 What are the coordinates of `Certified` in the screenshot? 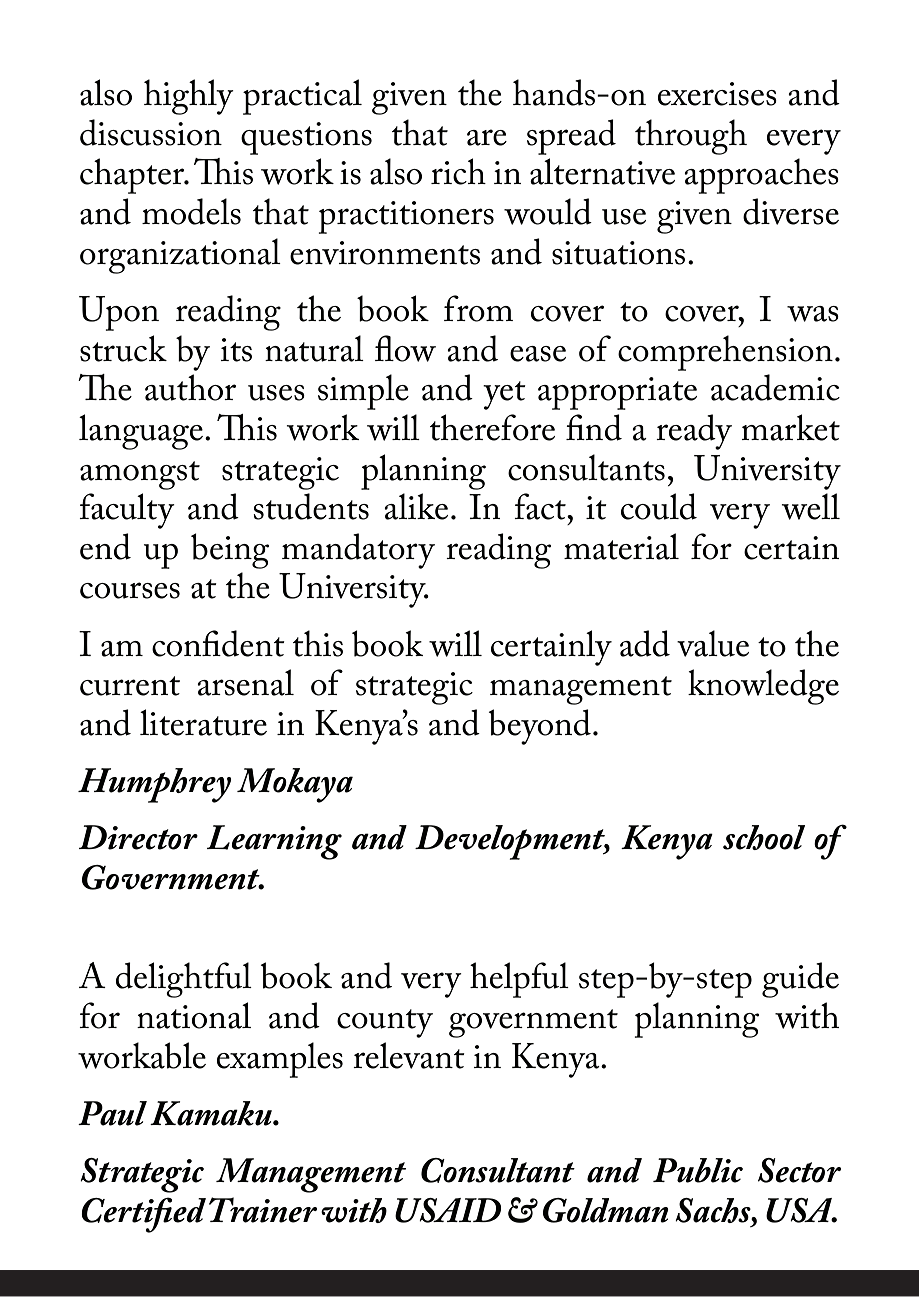 It's located at (143, 1215).
